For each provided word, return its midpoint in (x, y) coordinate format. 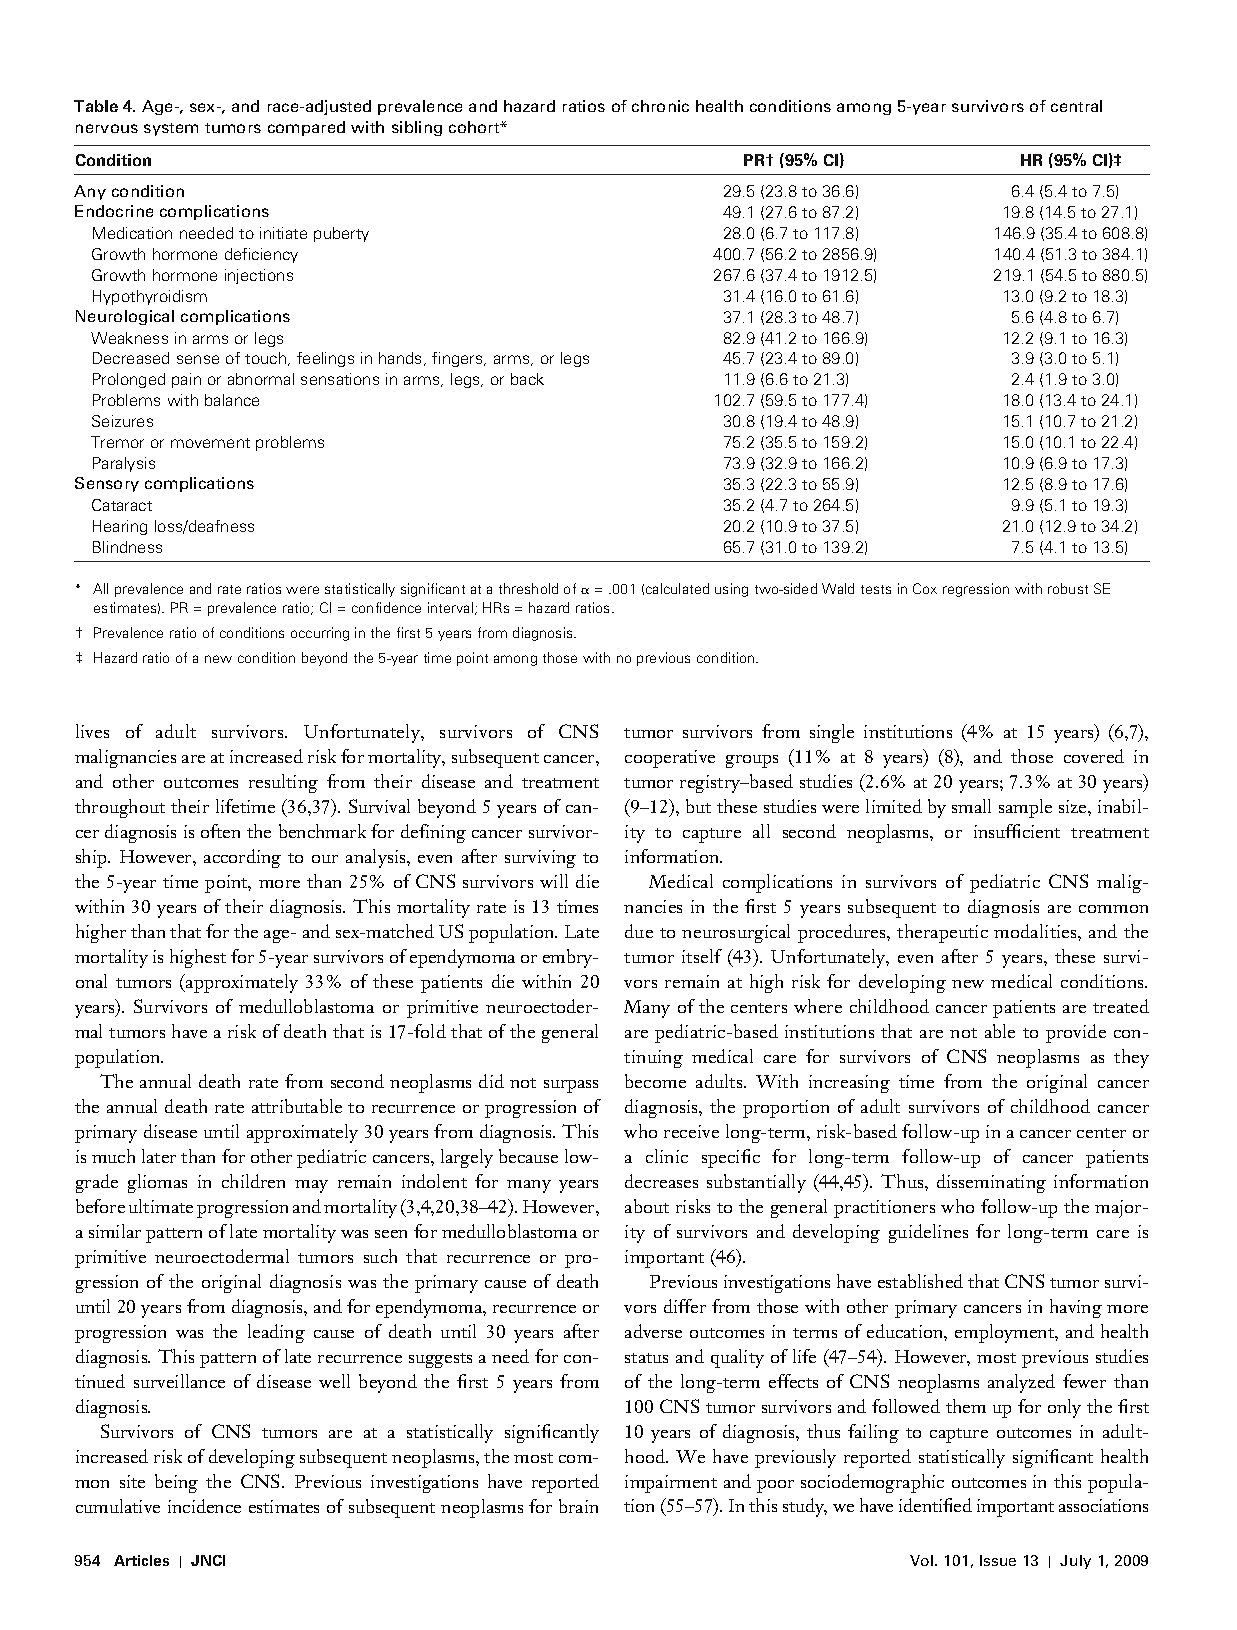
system (171, 129)
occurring (320, 634)
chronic (660, 106)
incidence (204, 1506)
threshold (528, 588)
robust (1068, 588)
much (113, 1156)
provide (1076, 1033)
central (1076, 106)
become (655, 1081)
